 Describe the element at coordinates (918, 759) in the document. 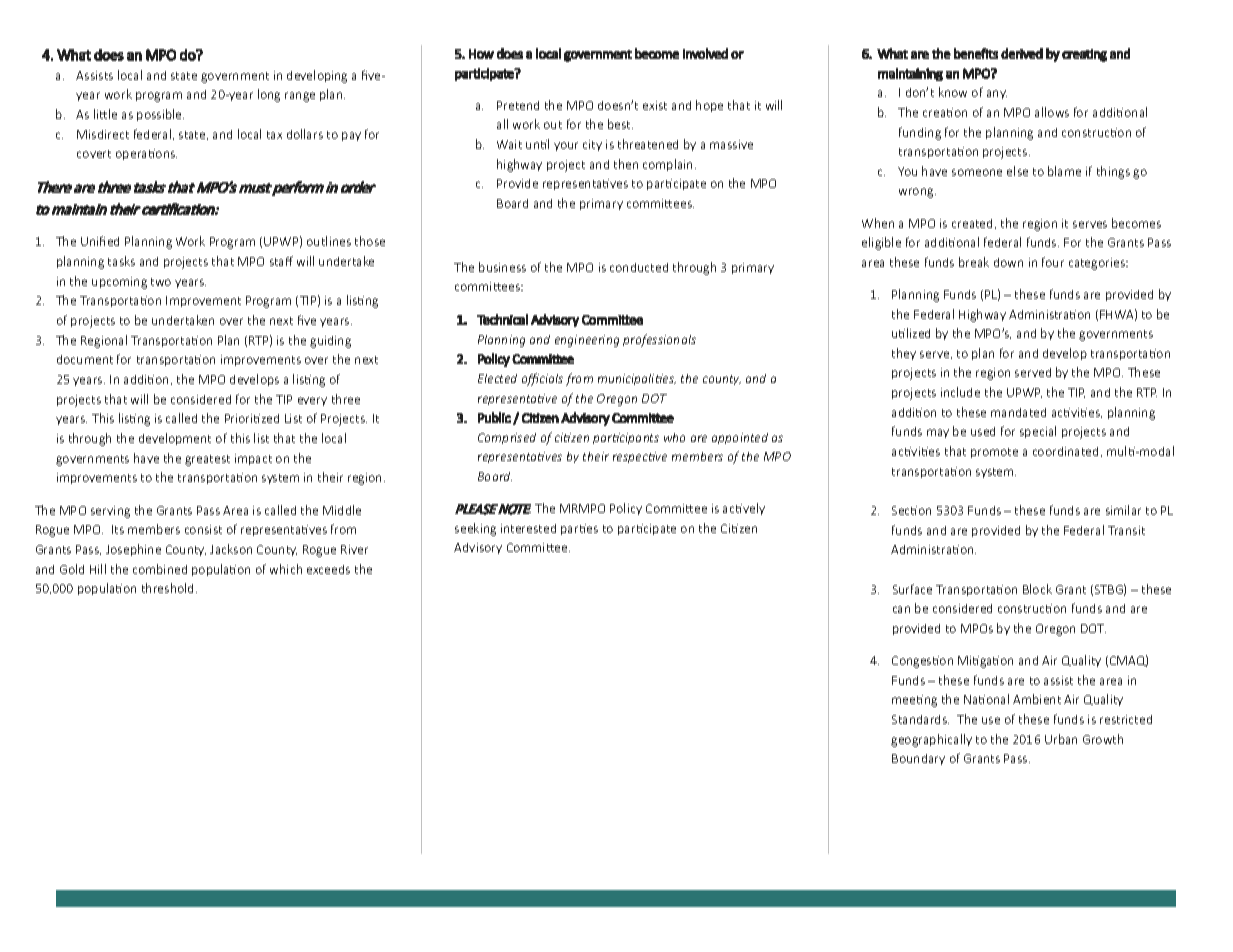

I see `Boundary` at that location.
